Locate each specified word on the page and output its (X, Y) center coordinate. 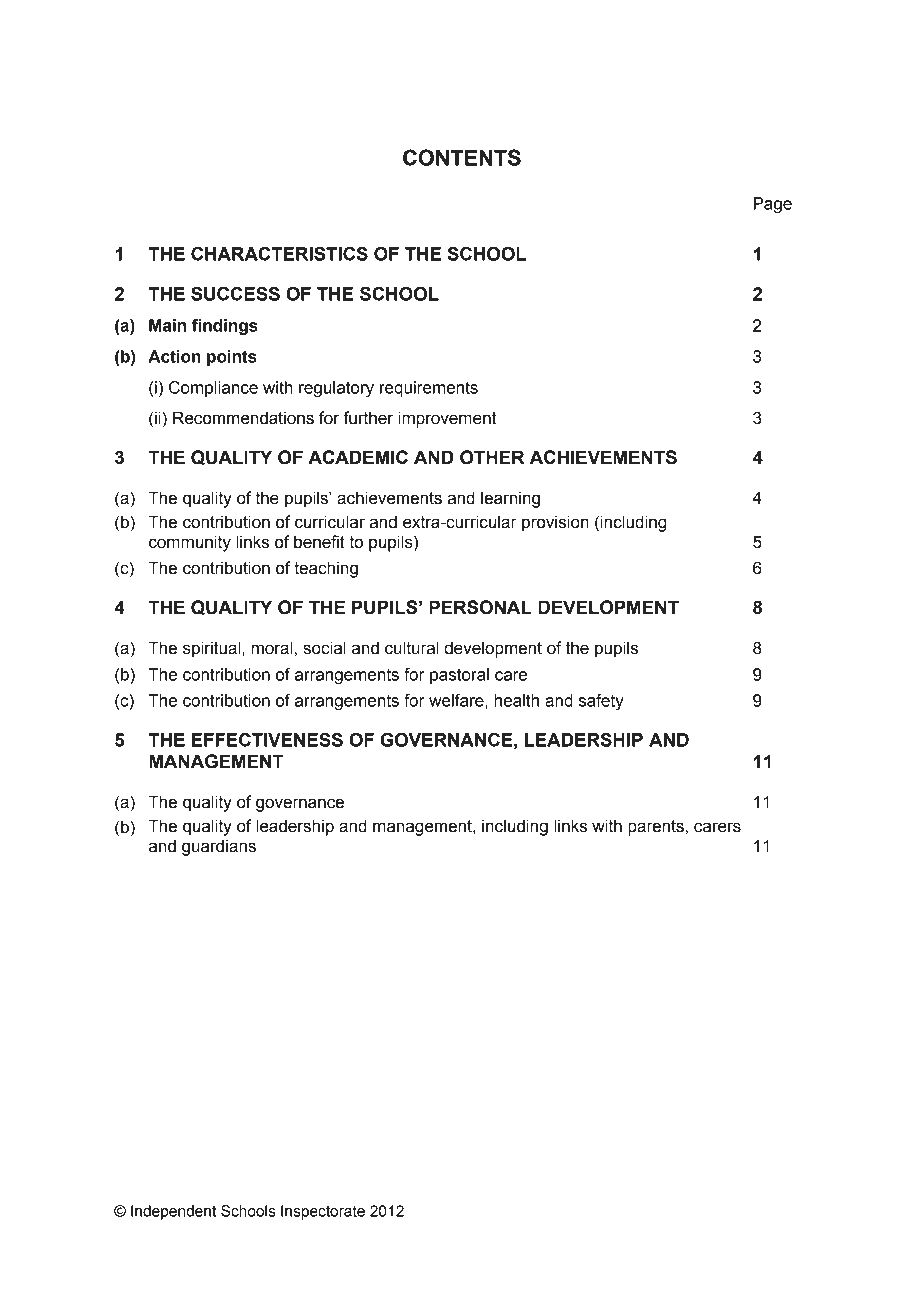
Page (772, 205)
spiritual (213, 649)
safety (601, 702)
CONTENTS (462, 157)
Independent (173, 1212)
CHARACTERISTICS (279, 254)
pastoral (459, 676)
